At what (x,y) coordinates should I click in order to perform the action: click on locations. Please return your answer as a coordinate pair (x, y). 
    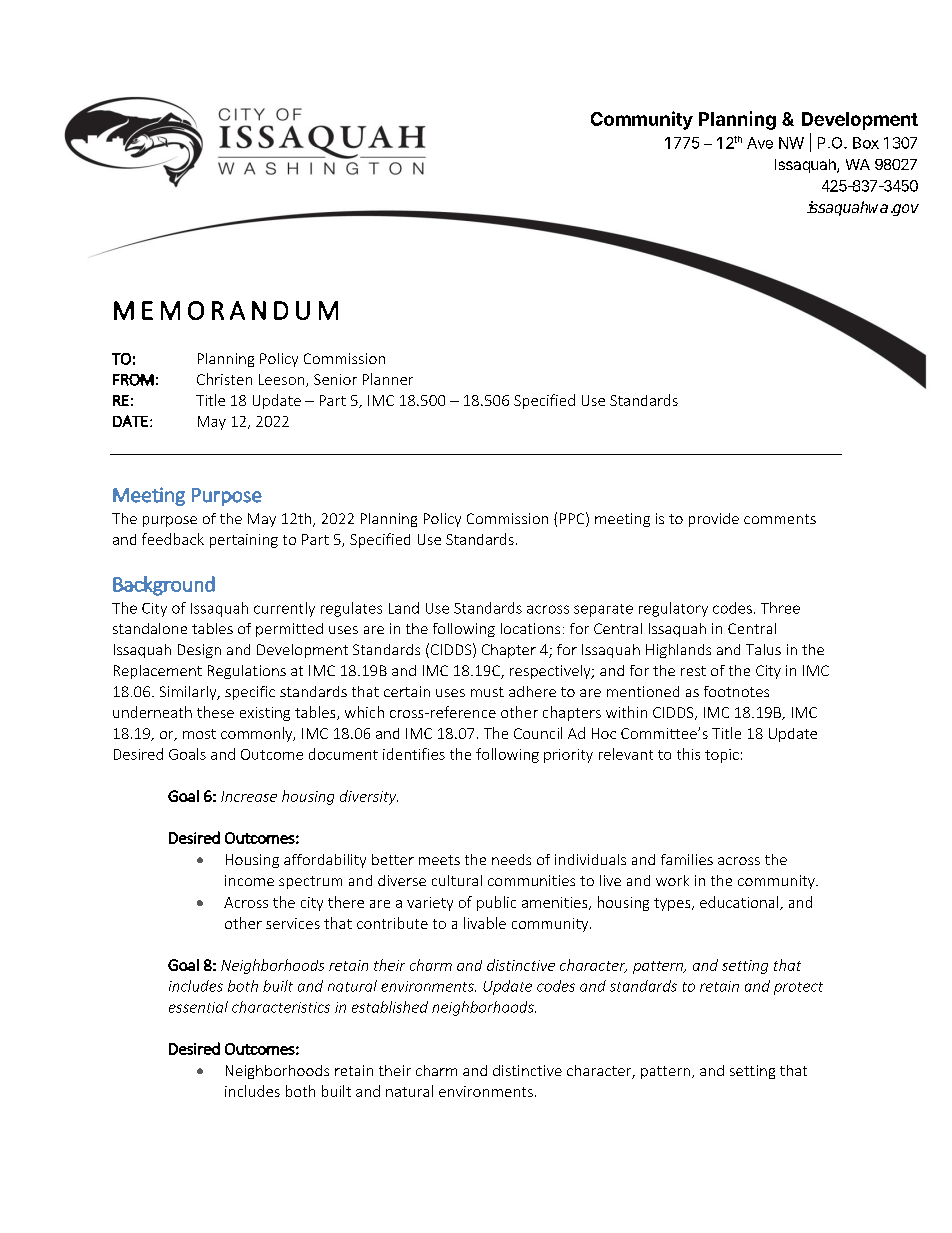
    Looking at the image, I should click on (530, 628).
